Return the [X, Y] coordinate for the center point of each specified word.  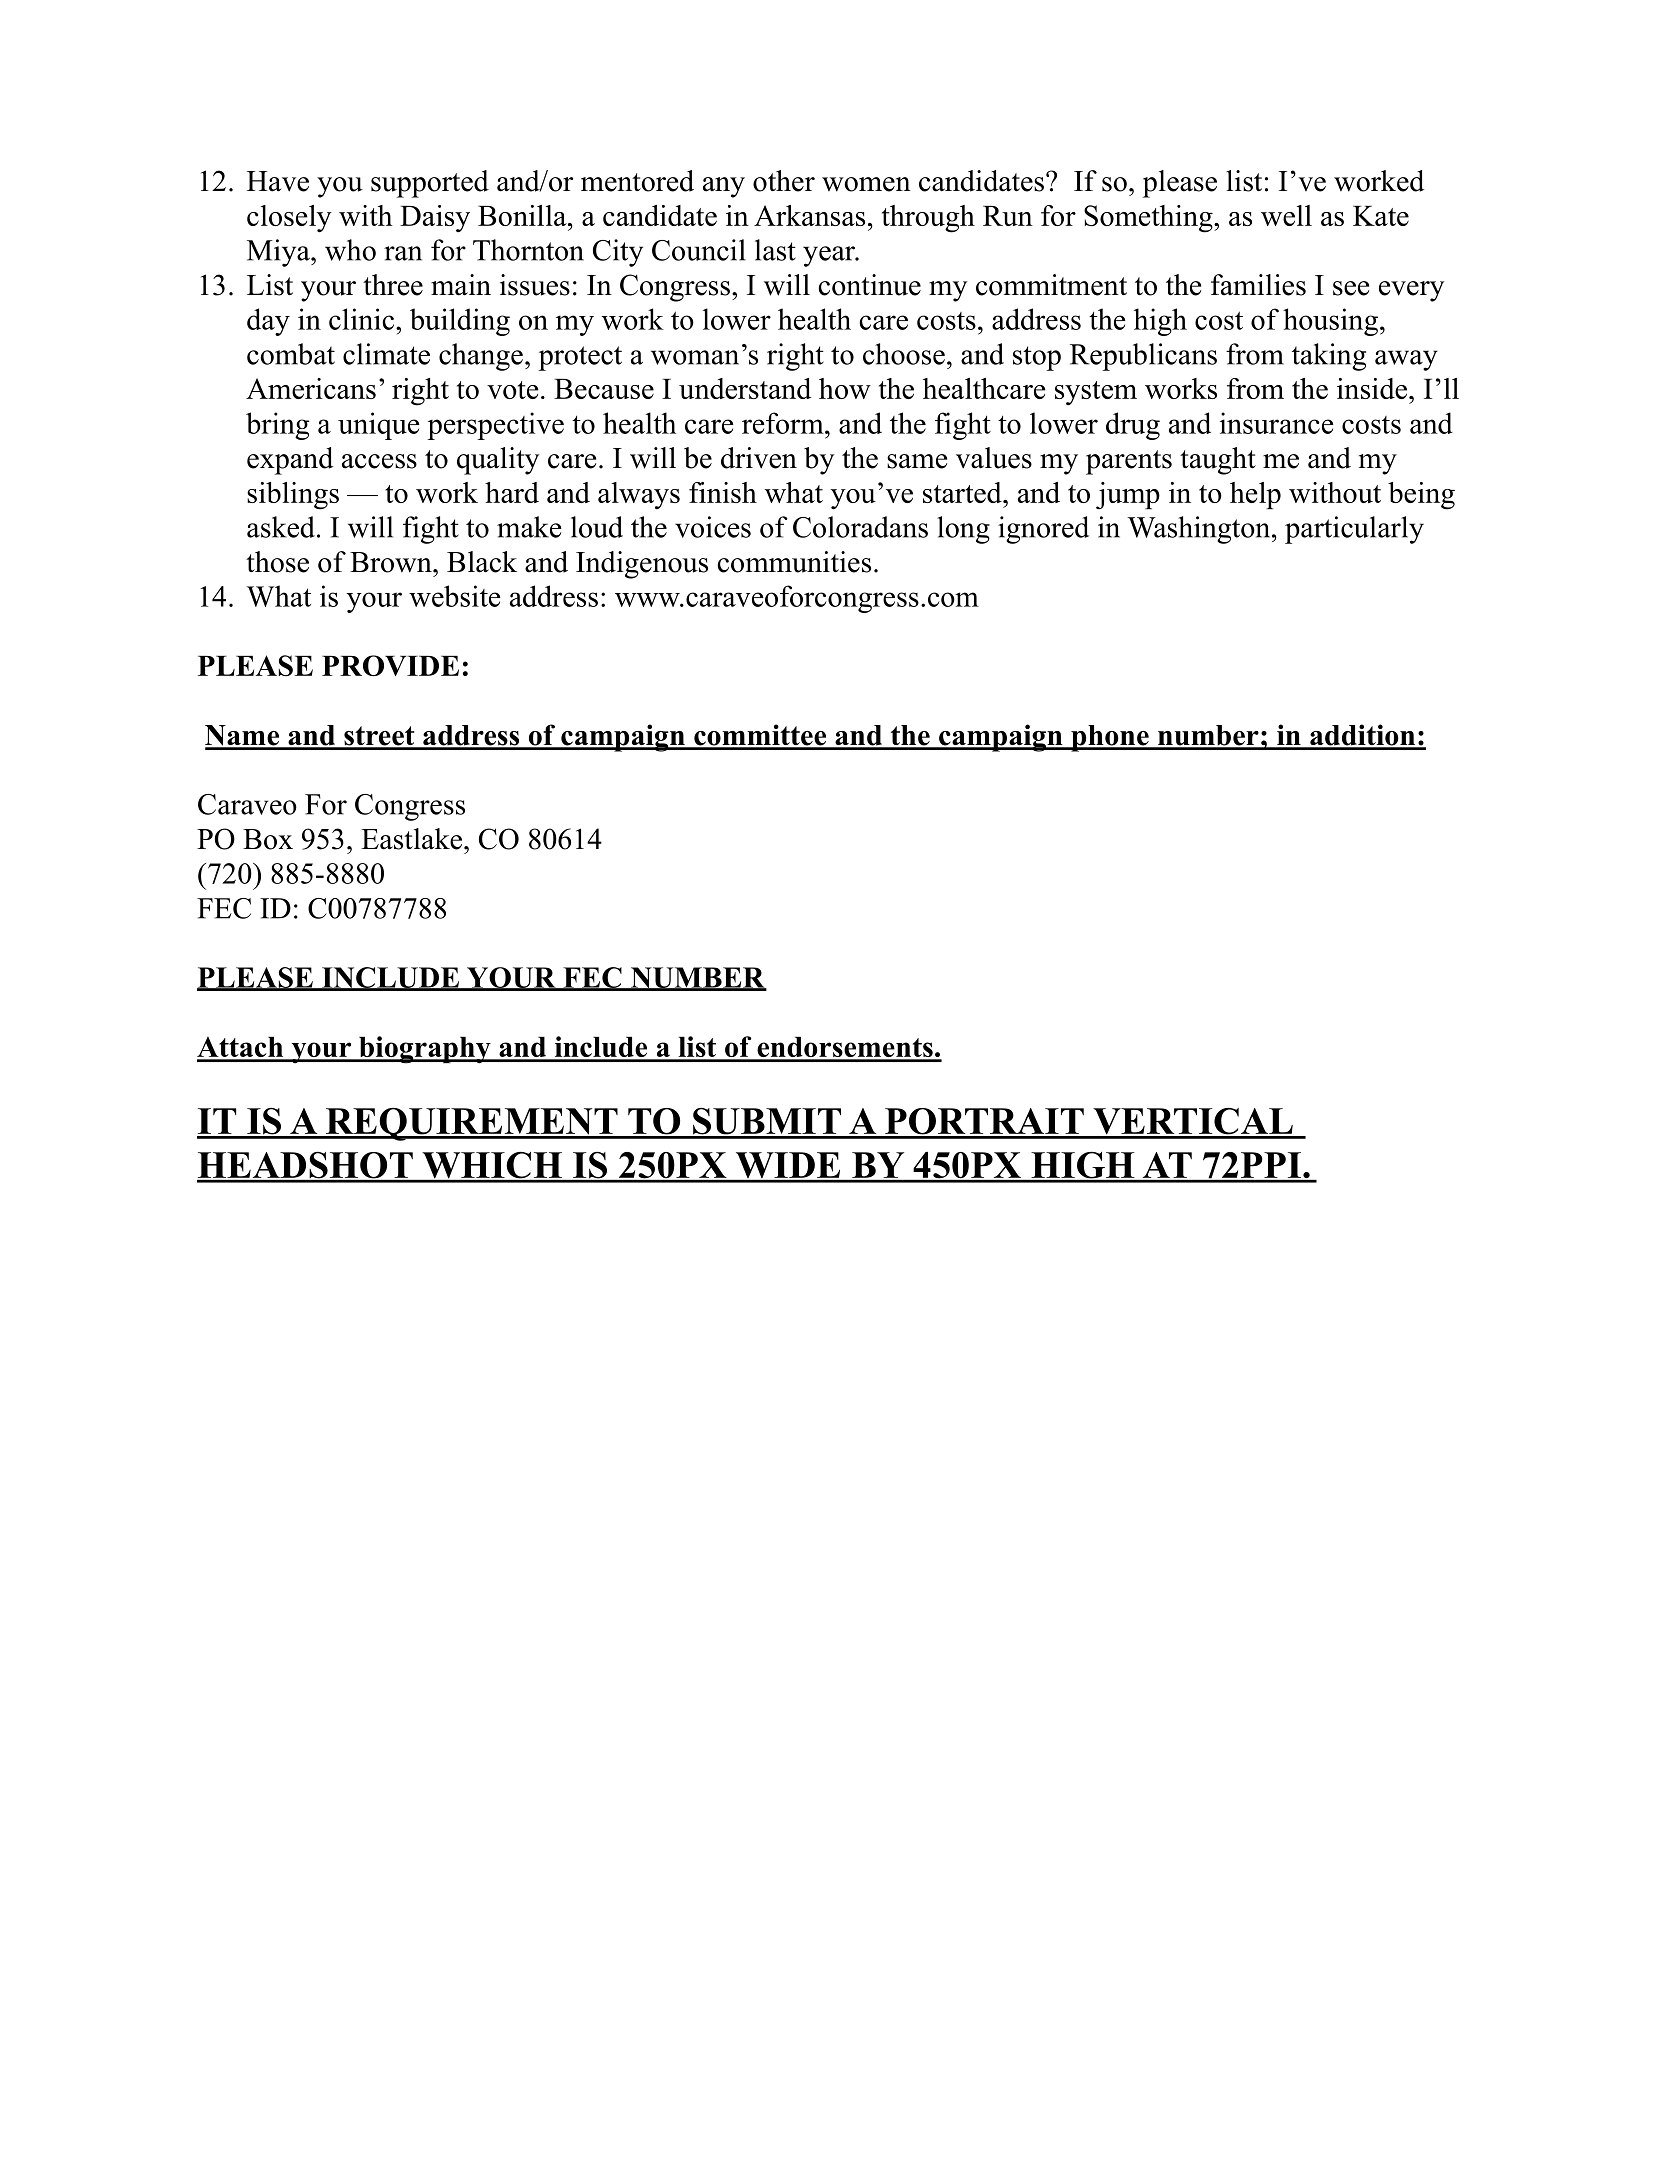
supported [430, 184]
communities [794, 562]
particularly [1354, 530]
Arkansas [809, 215]
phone [1110, 738]
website [455, 596]
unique [379, 426]
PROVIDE [390, 665]
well [1286, 215]
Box [268, 839]
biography [425, 1050]
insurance [1277, 423]
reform [784, 423]
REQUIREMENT [471, 1124]
